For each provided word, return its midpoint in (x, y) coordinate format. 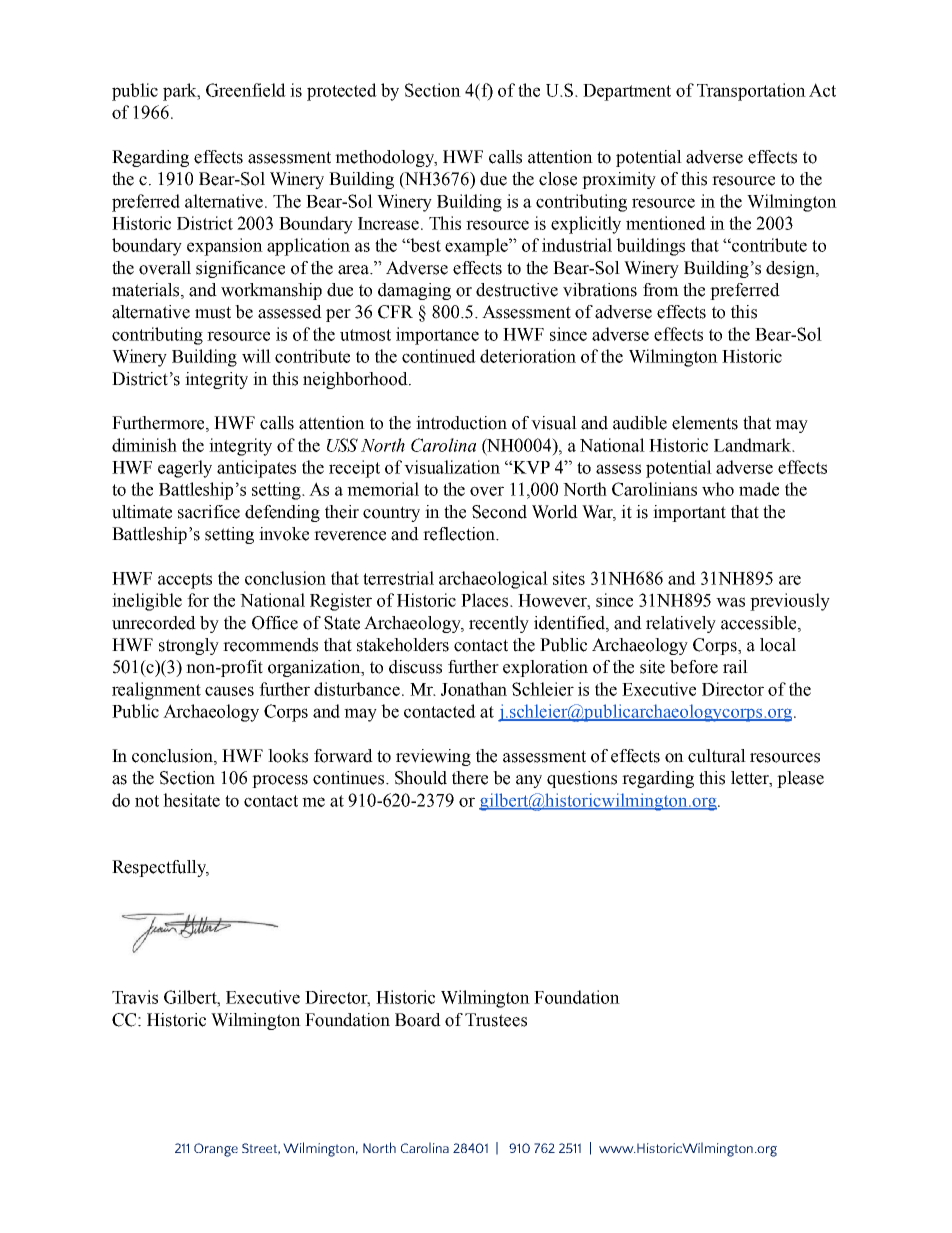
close (558, 179)
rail (735, 667)
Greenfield (246, 90)
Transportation (751, 92)
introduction (461, 423)
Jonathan (474, 689)
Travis (135, 997)
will (256, 356)
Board (418, 1020)
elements (705, 423)
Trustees (496, 1020)
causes (229, 691)
